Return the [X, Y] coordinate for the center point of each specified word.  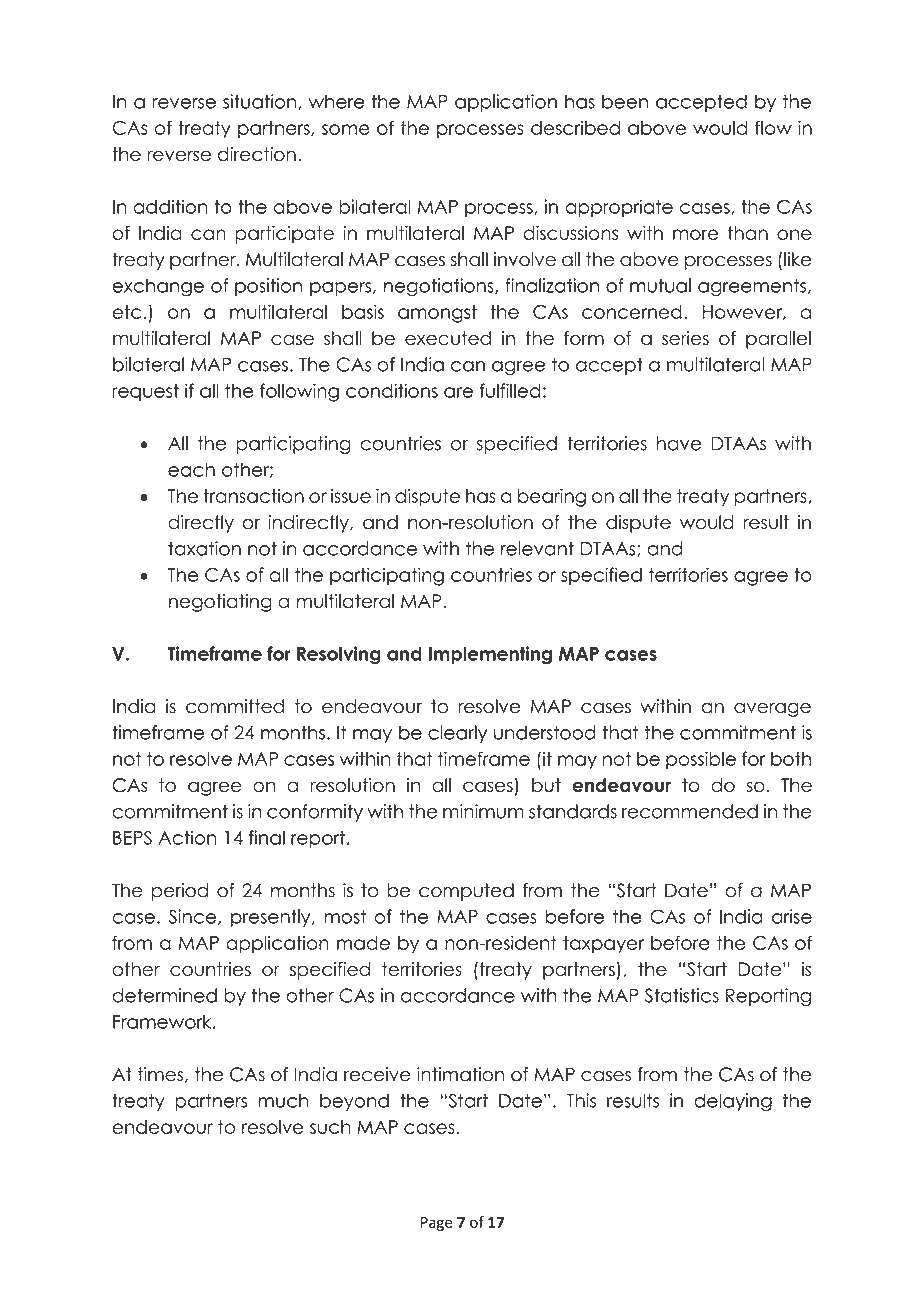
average [772, 710]
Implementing [490, 655]
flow [773, 127]
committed [235, 706]
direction [257, 154]
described [575, 127]
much [283, 1100]
